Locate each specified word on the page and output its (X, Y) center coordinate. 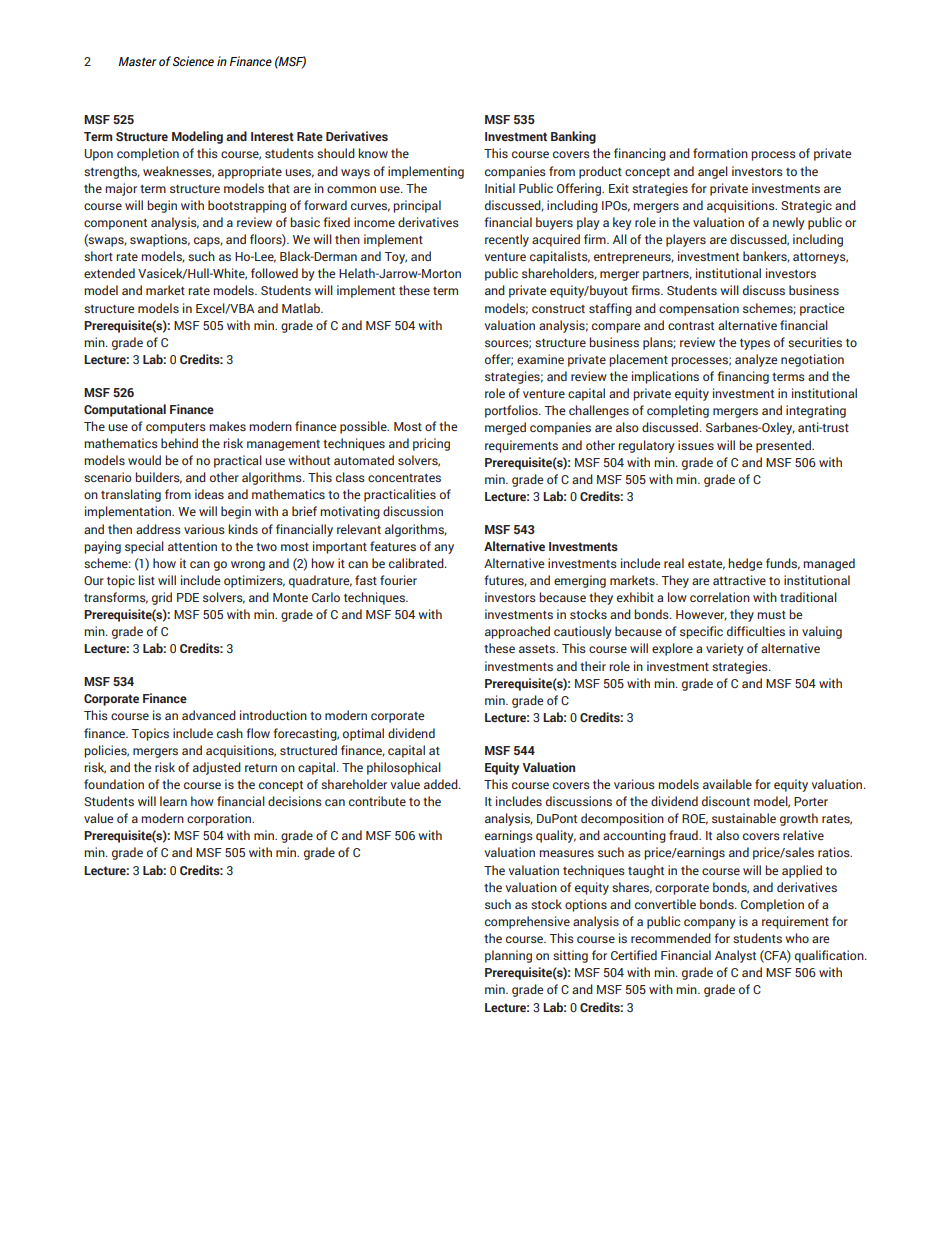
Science (193, 61)
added (442, 784)
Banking (573, 137)
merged (505, 428)
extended (109, 273)
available (727, 784)
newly (789, 223)
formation (720, 153)
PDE (188, 597)
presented (784, 446)
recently (507, 240)
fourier (398, 580)
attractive (739, 580)
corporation (220, 819)
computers (176, 428)
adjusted (217, 768)
